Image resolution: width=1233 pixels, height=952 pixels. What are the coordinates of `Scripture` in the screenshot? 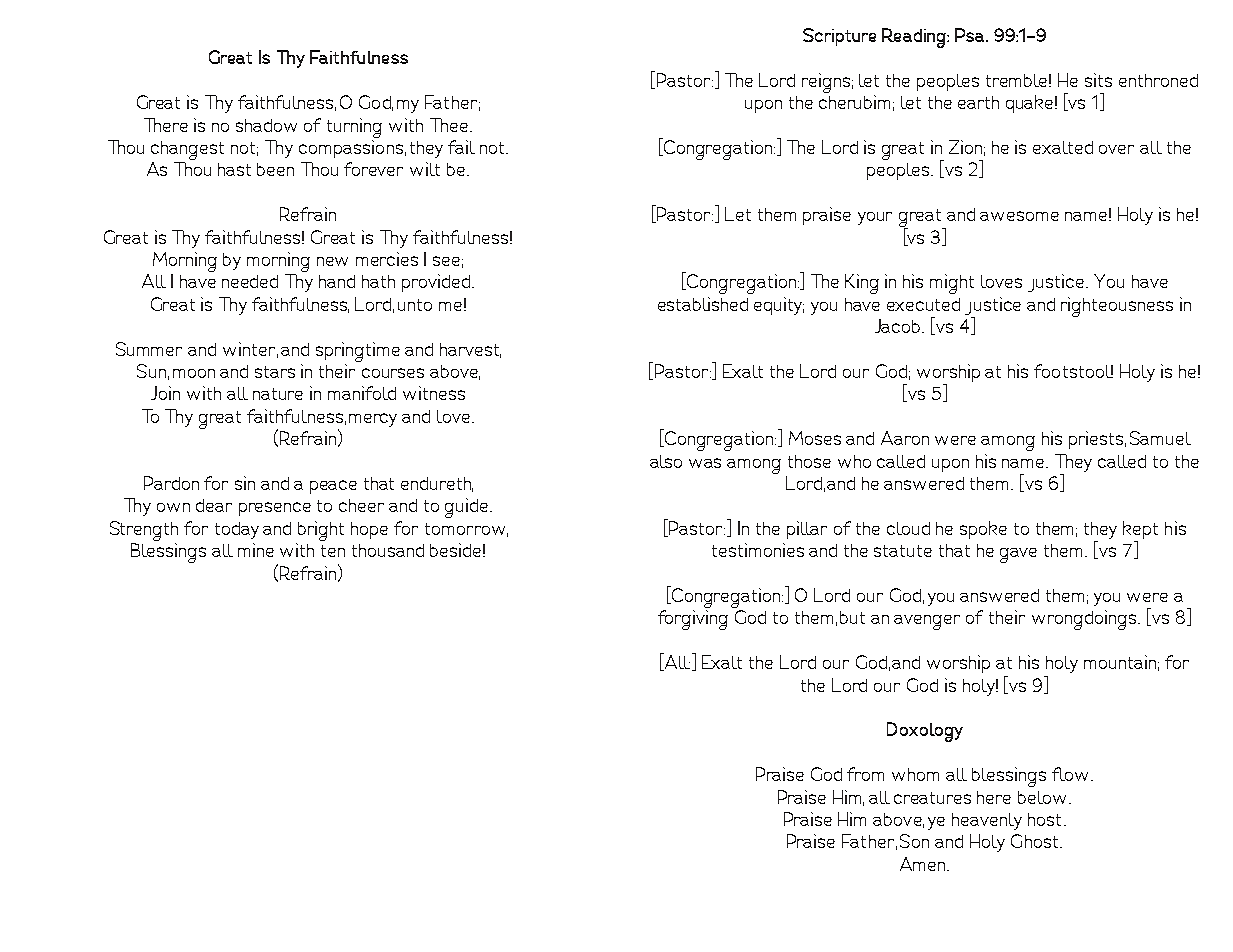 It's located at (839, 37).
